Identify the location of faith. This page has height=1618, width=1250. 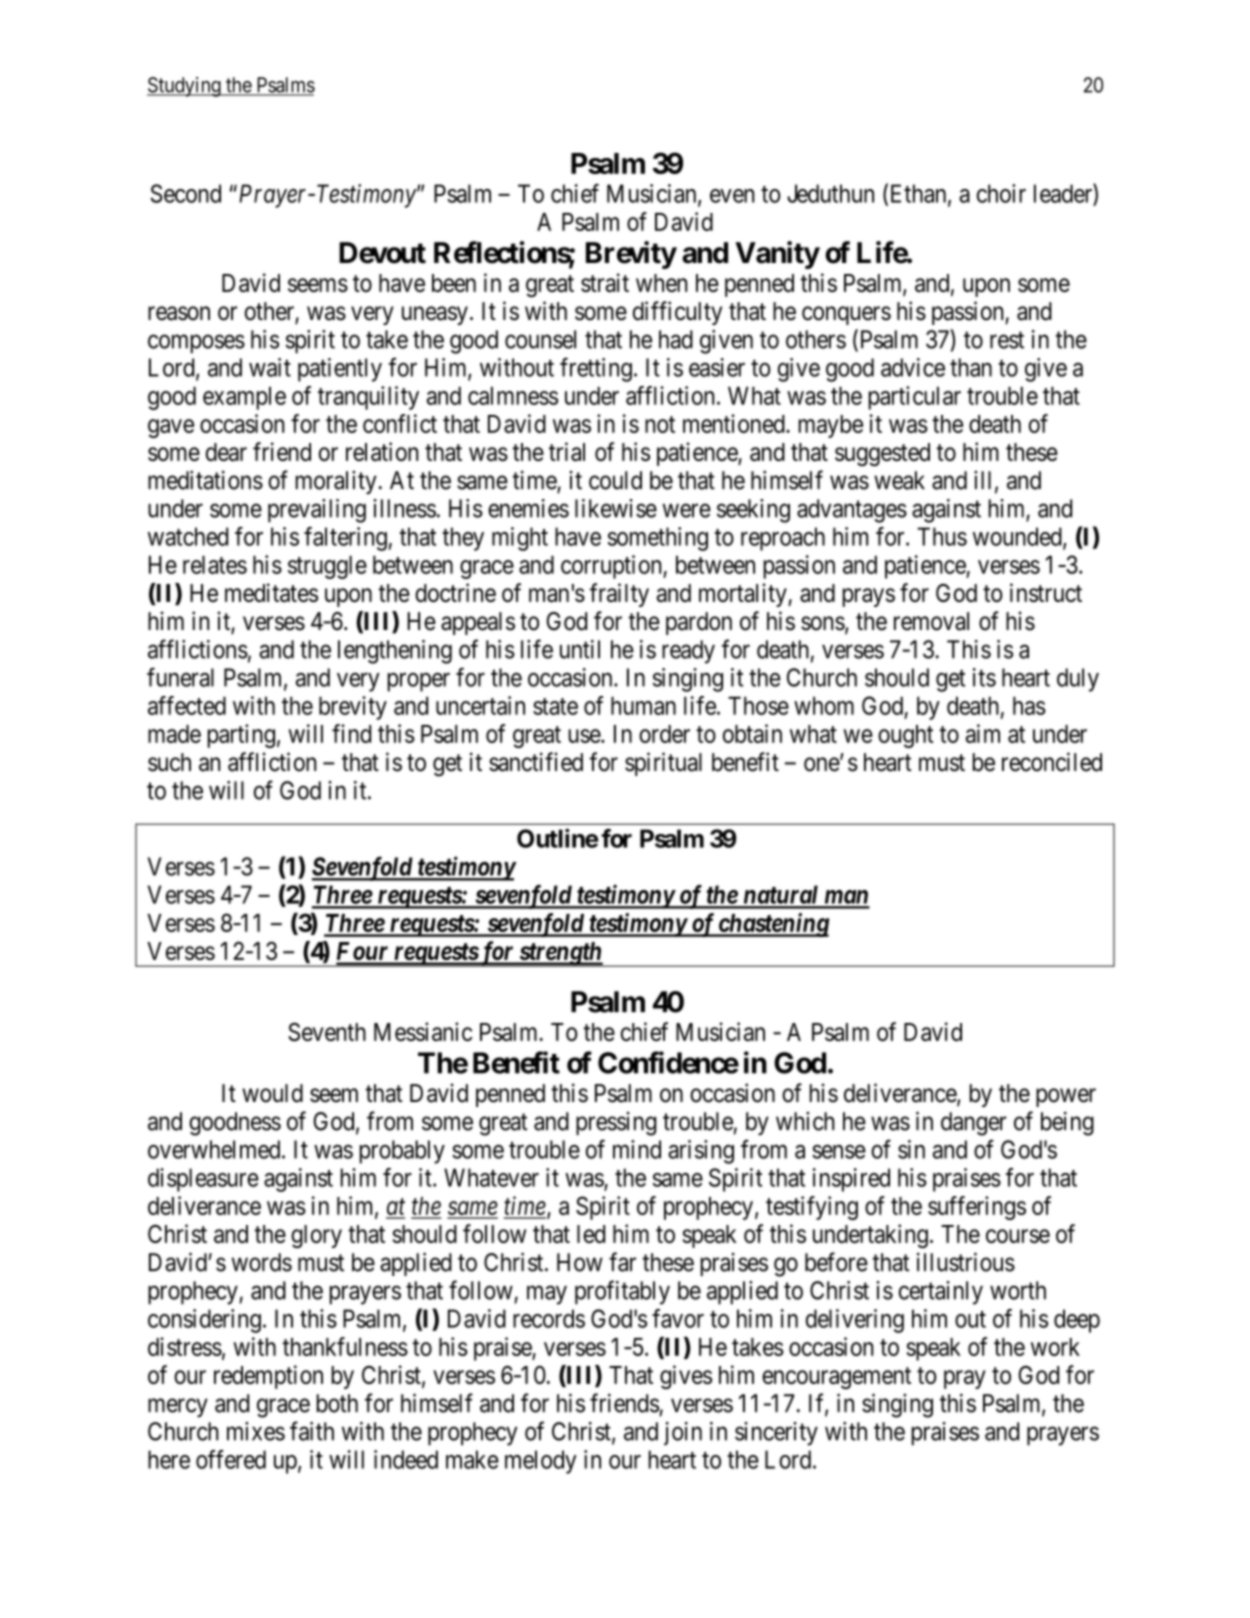
(312, 1431).
